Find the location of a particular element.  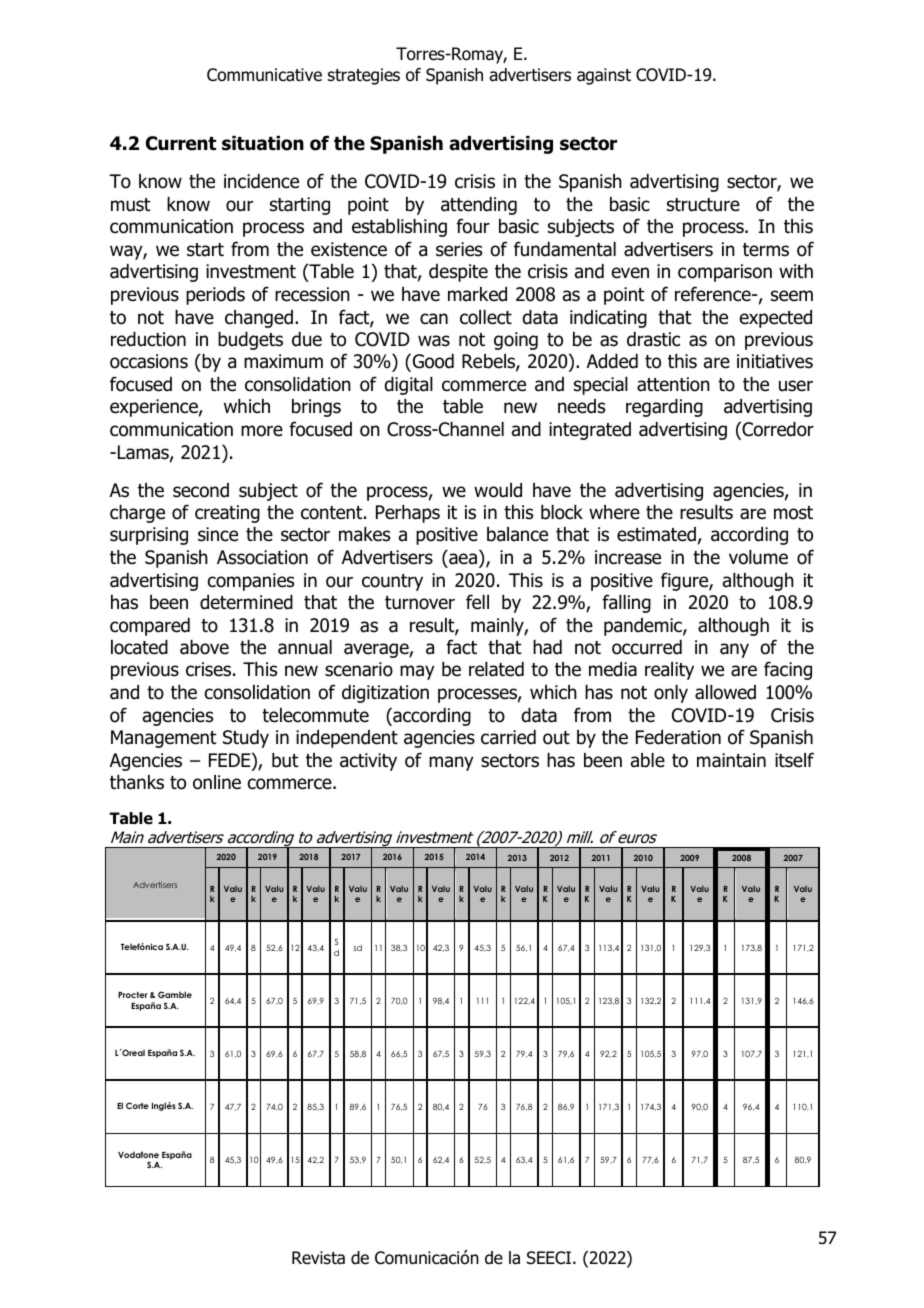

structure is located at coordinates (703, 205).
